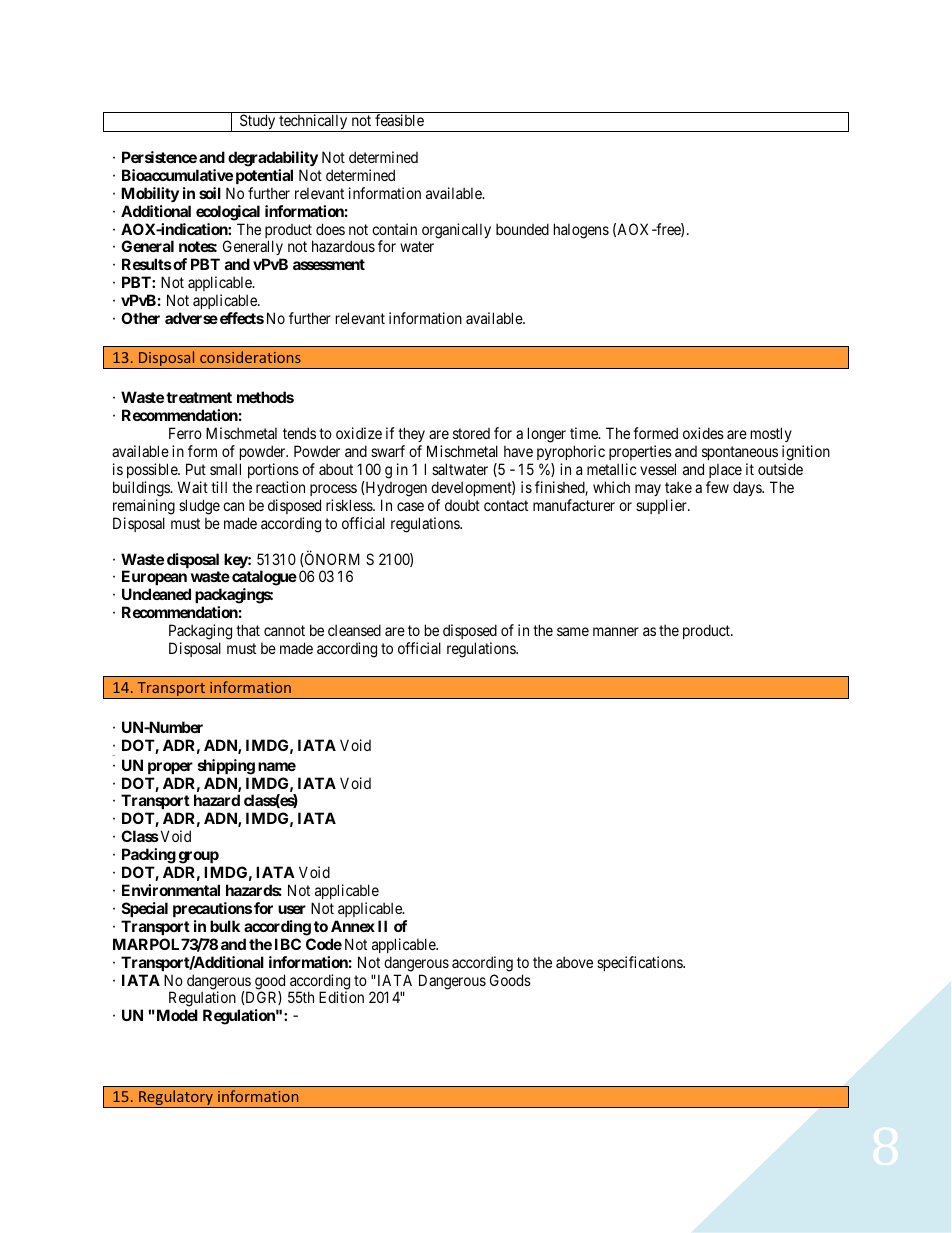  I want to click on manner, so click(616, 631).
